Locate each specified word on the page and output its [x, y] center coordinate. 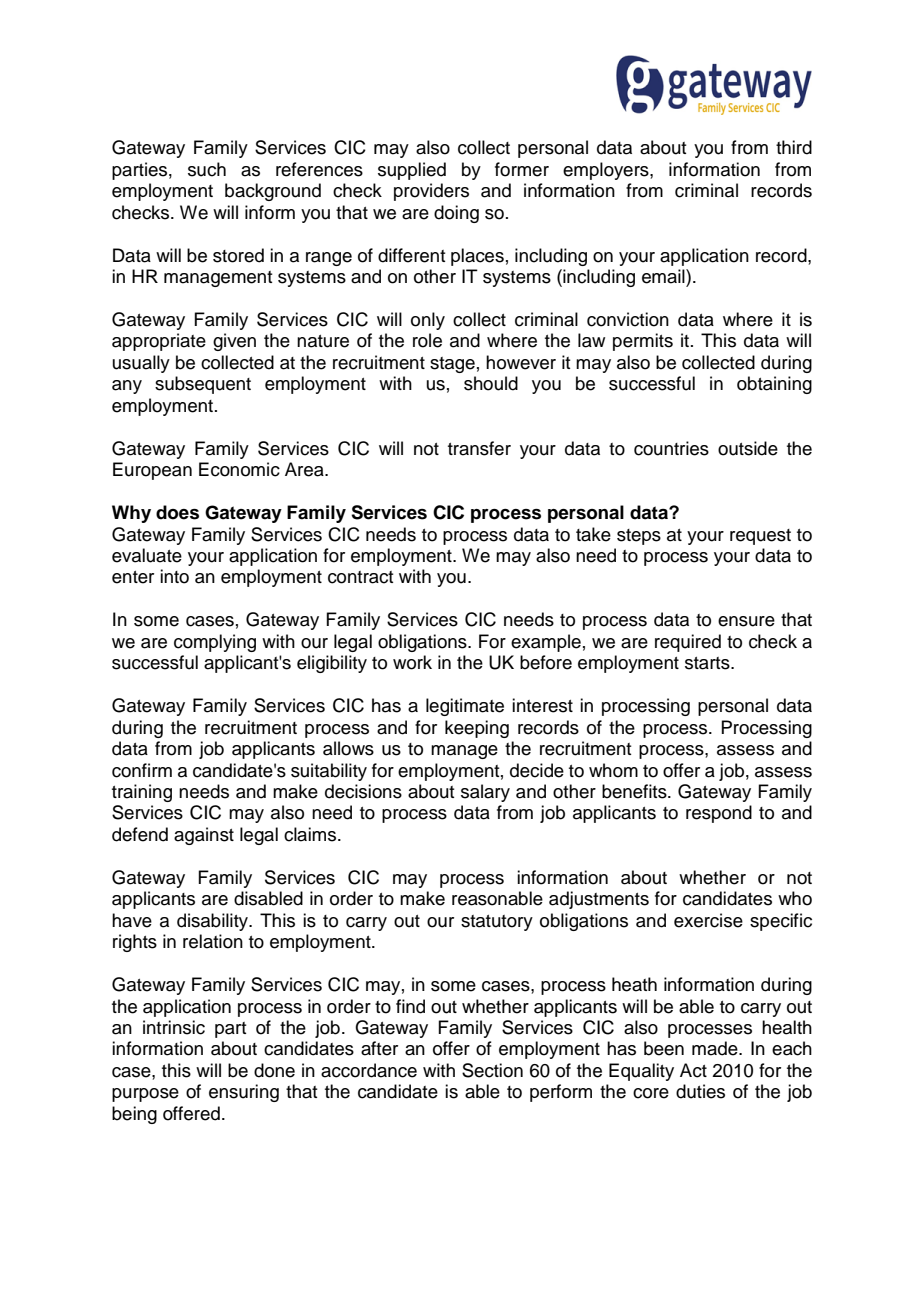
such [207, 169]
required [688, 643]
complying [215, 643]
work [412, 662]
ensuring [244, 1093]
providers [431, 192]
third [794, 147]
